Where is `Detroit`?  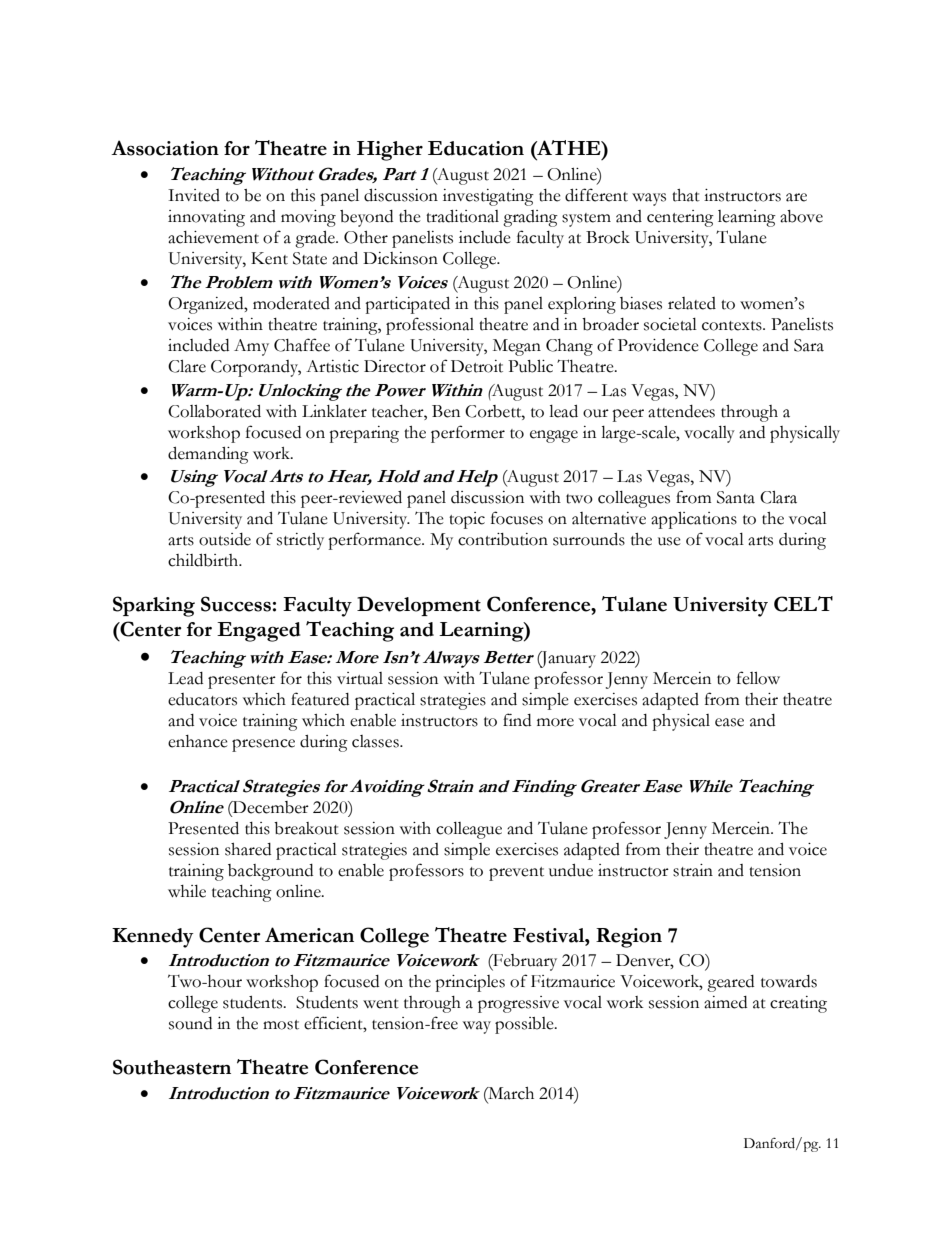
Detroit is located at coordinates (477, 366).
